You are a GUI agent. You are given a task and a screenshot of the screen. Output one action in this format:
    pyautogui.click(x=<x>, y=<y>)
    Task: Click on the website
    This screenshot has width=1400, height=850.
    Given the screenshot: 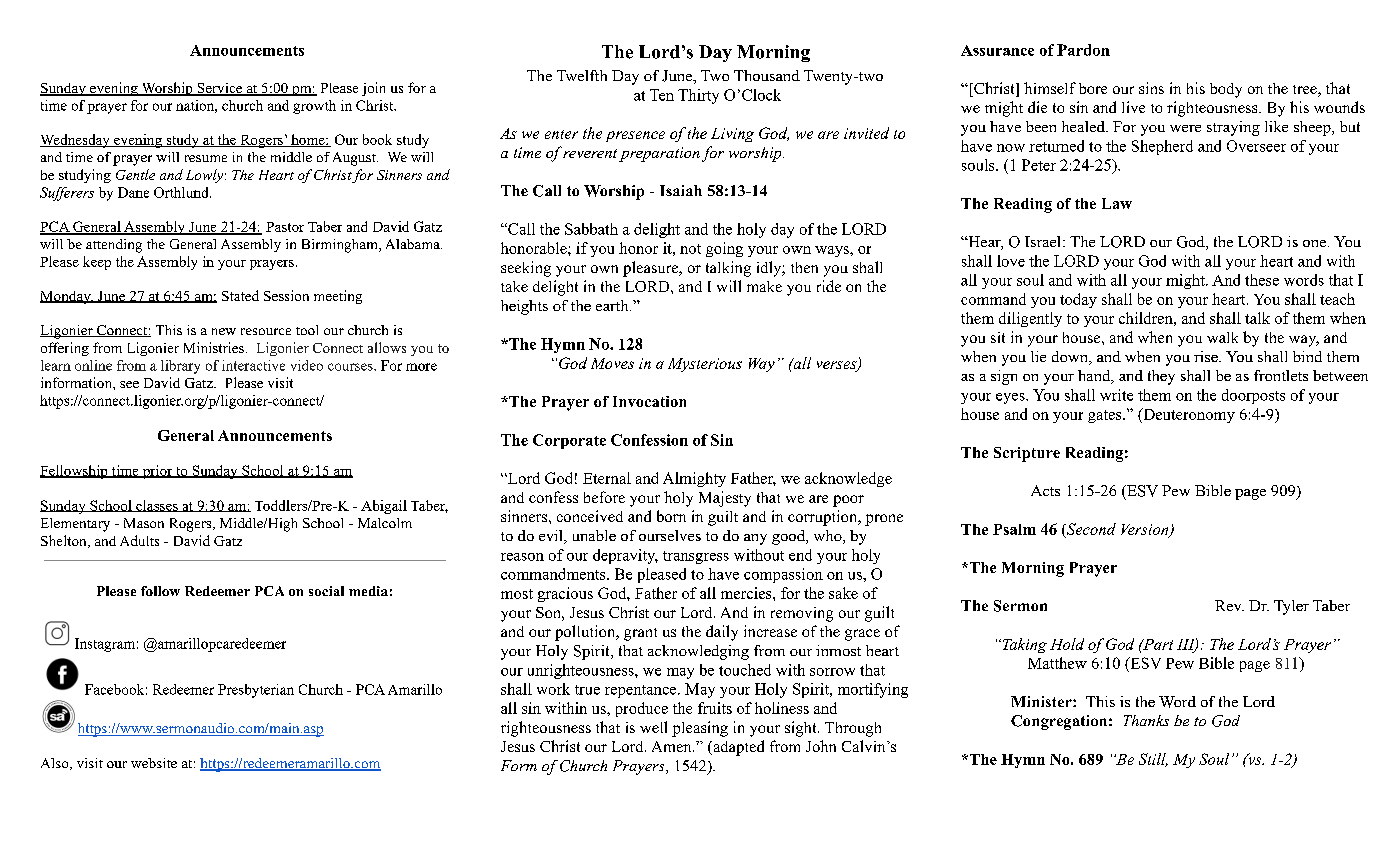 What is the action you would take?
    pyautogui.click(x=154, y=763)
